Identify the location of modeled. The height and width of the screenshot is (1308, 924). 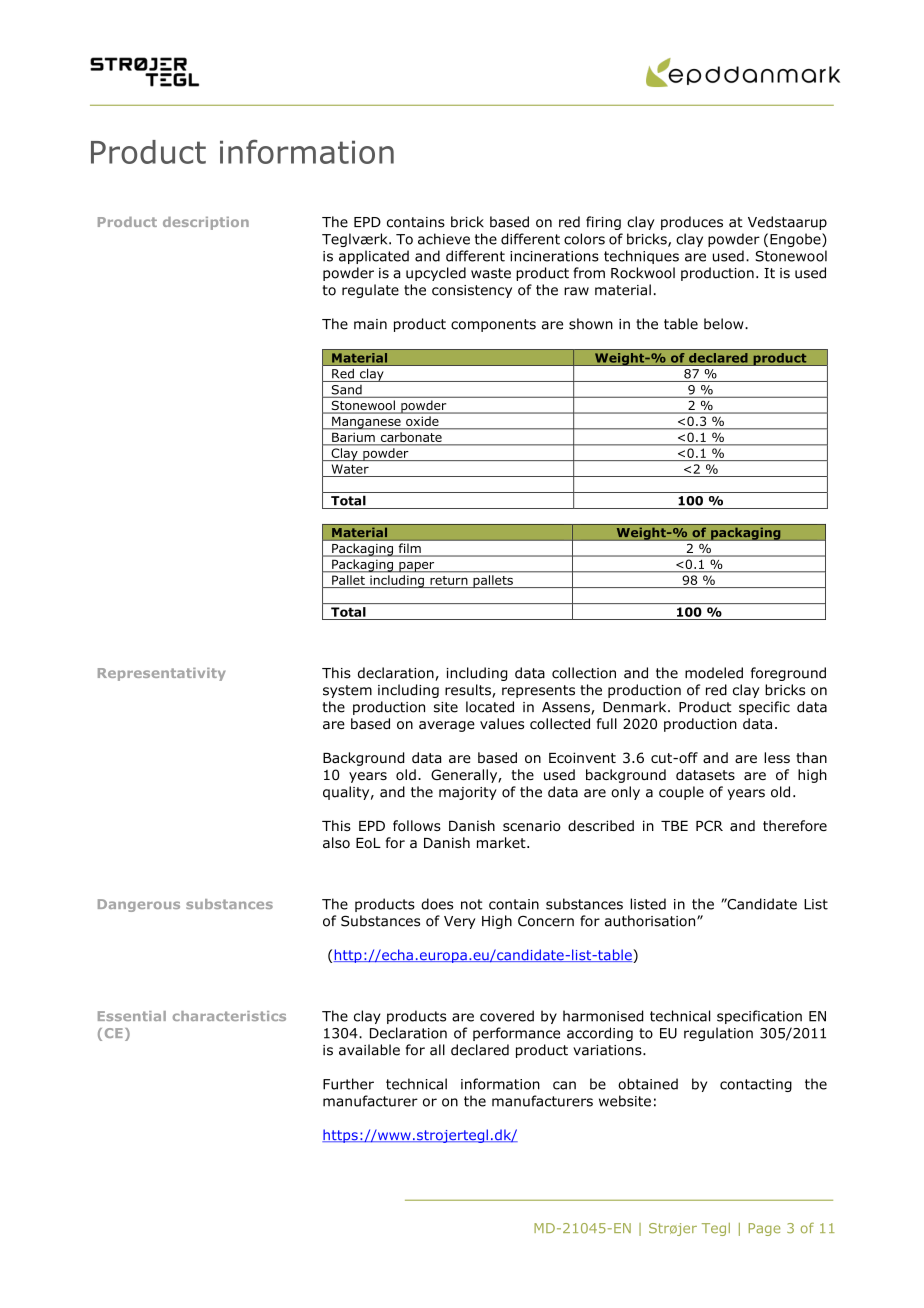
(714, 673).
